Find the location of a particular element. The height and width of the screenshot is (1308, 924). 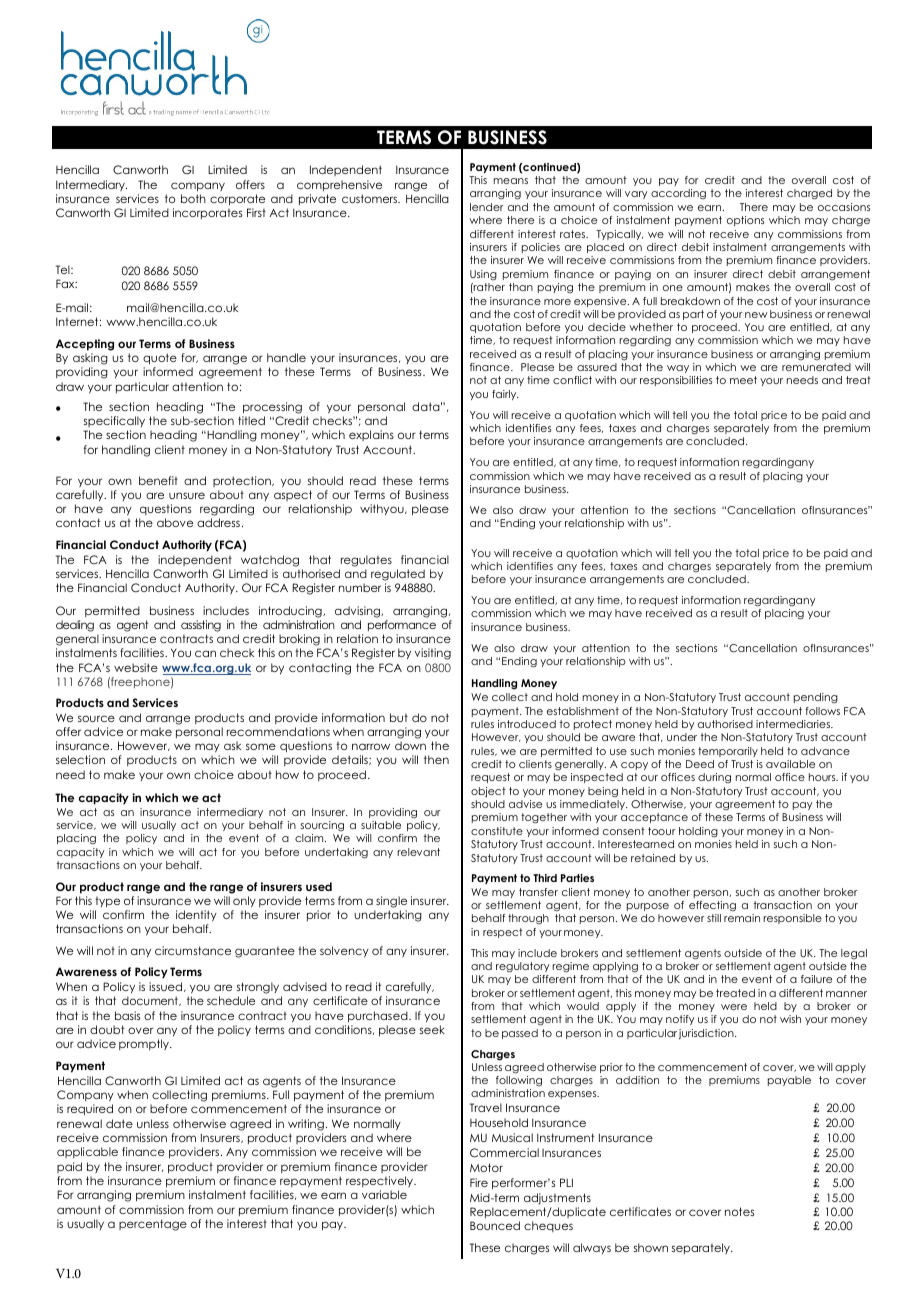

percentage is located at coordinates (153, 1225).
